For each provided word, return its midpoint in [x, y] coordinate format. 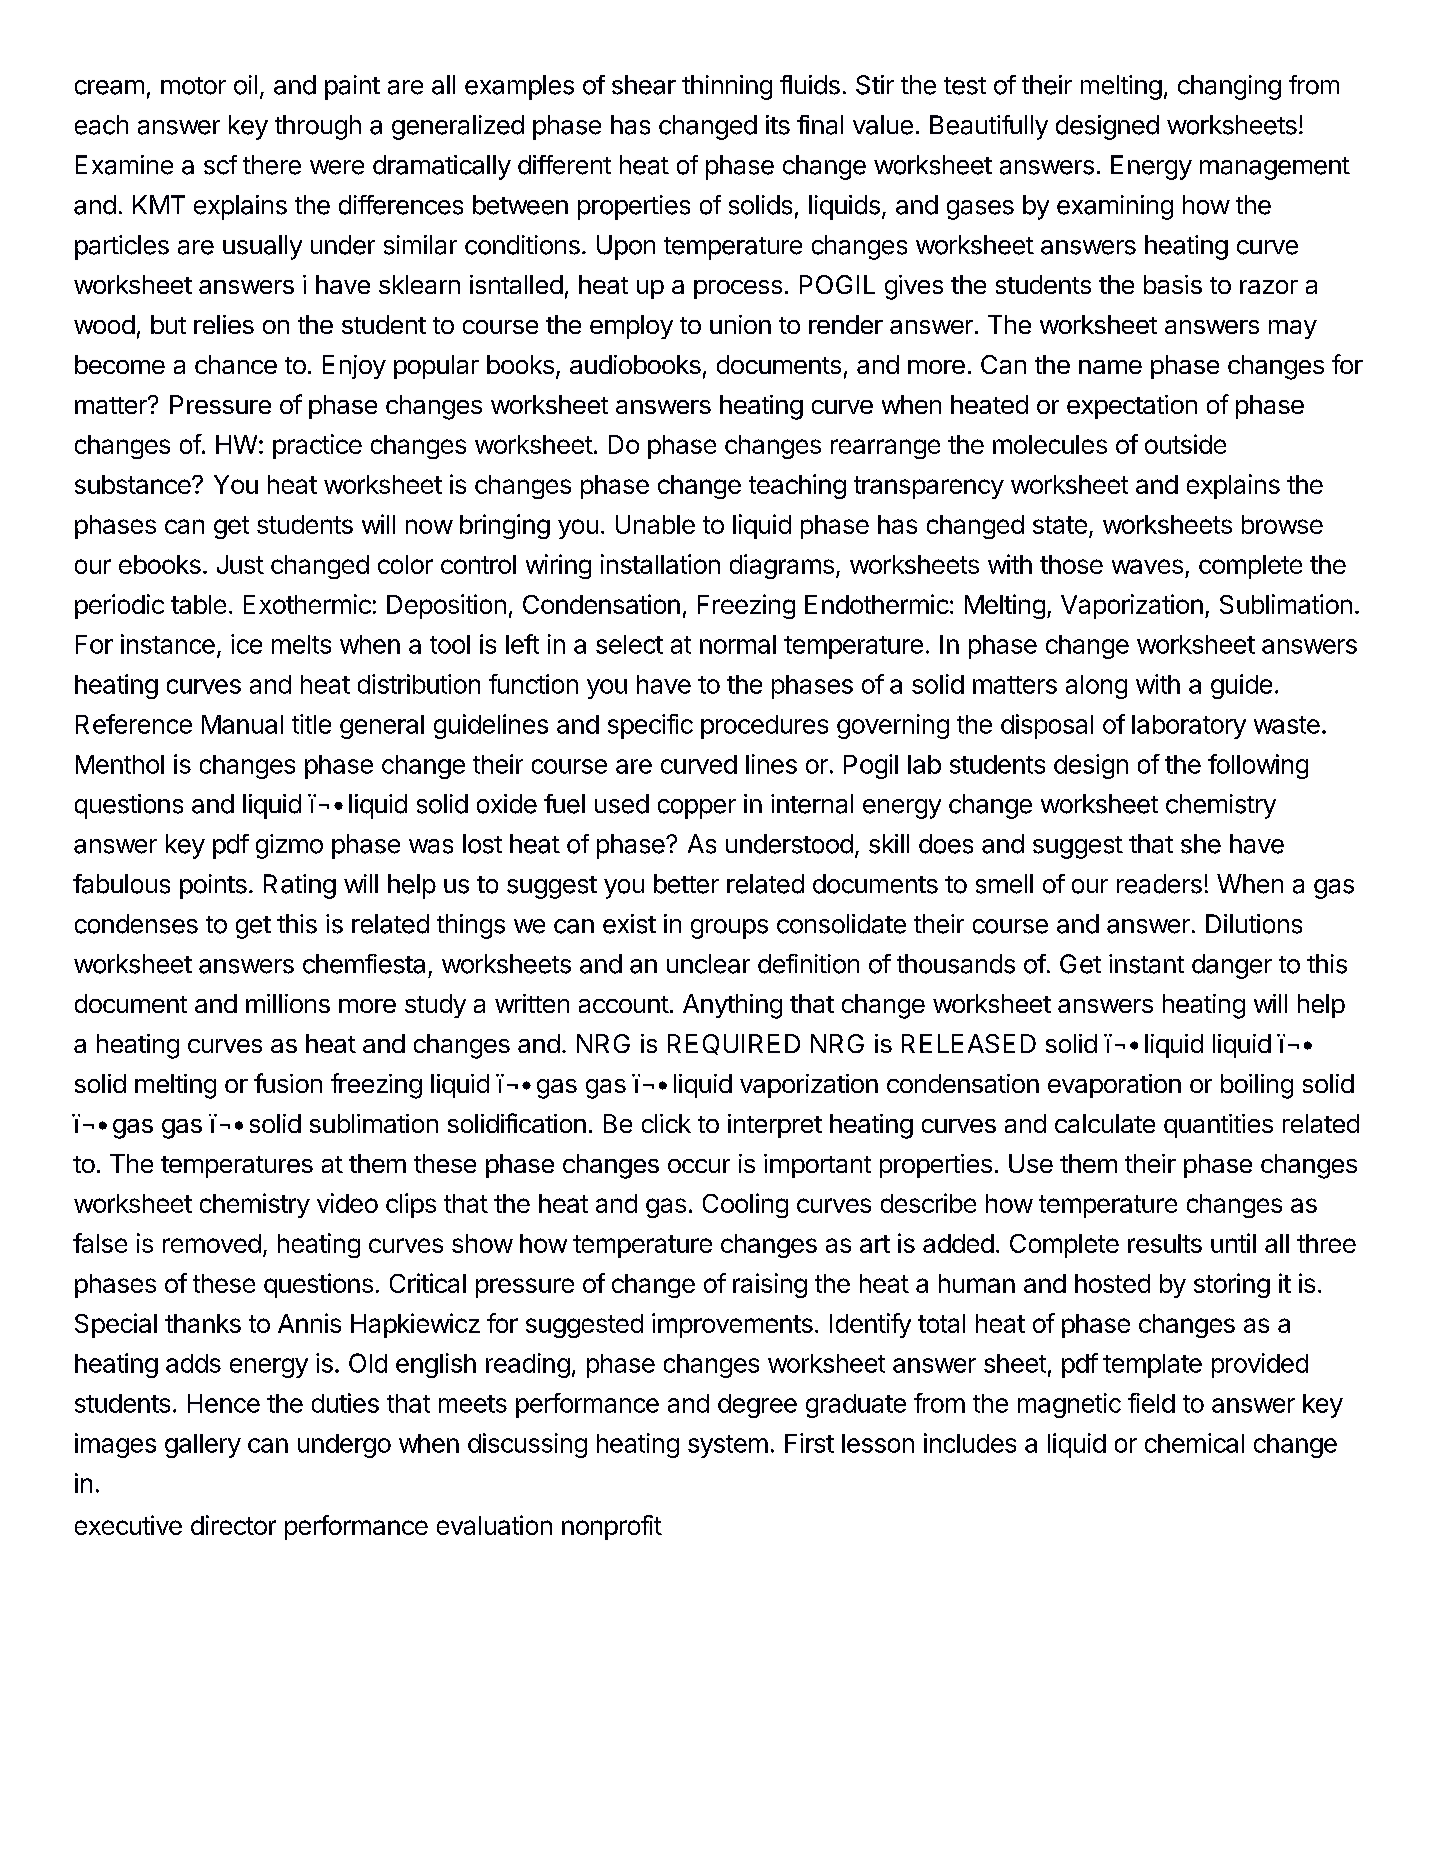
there [272, 165]
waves [1147, 566]
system [728, 1446]
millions [288, 1003]
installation [660, 564]
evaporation [1114, 1086]
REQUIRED [734, 1044]
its [778, 125]
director [233, 1525]
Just [240, 564]
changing [1229, 87]
